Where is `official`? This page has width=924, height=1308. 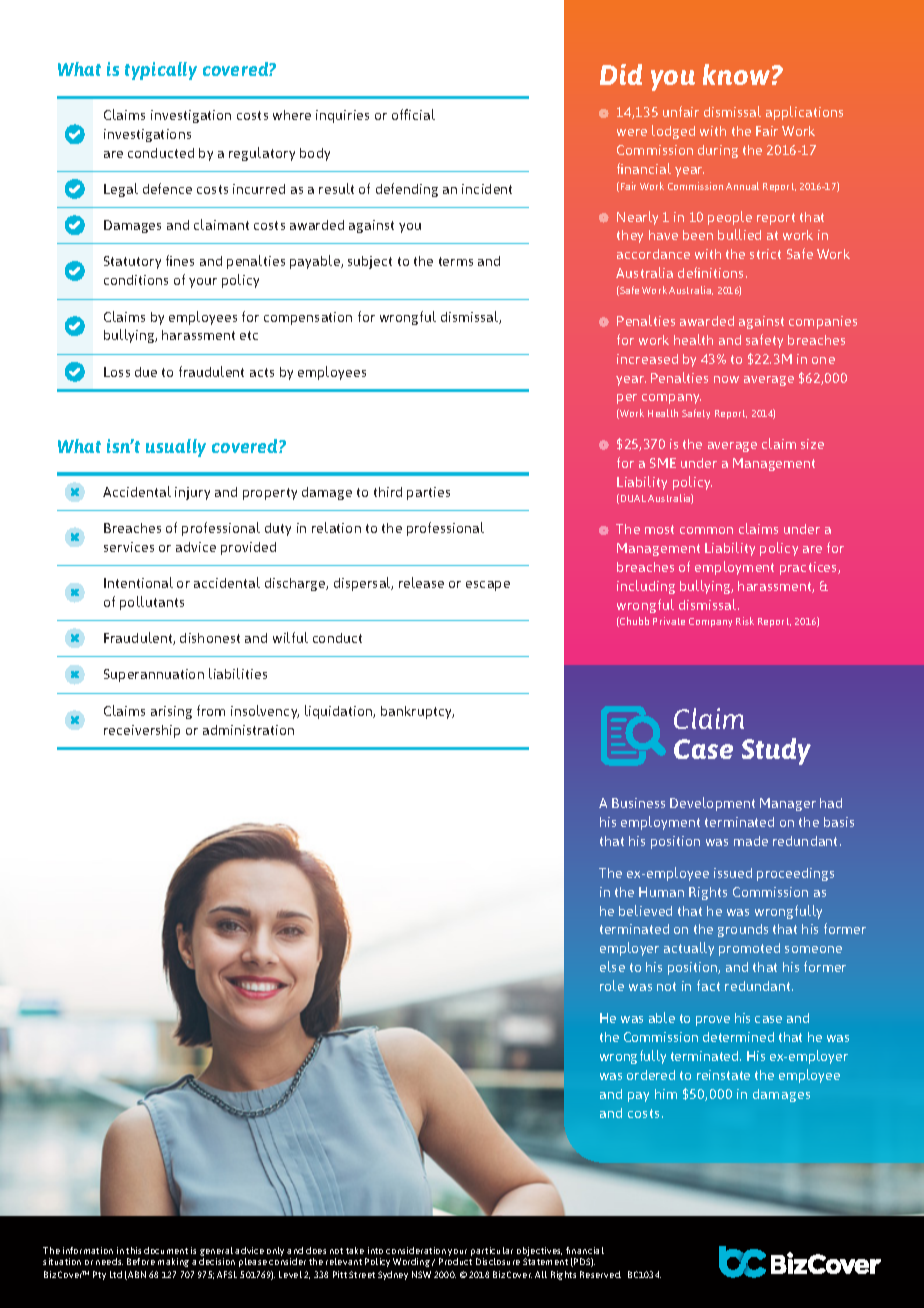 official is located at coordinates (413, 114).
